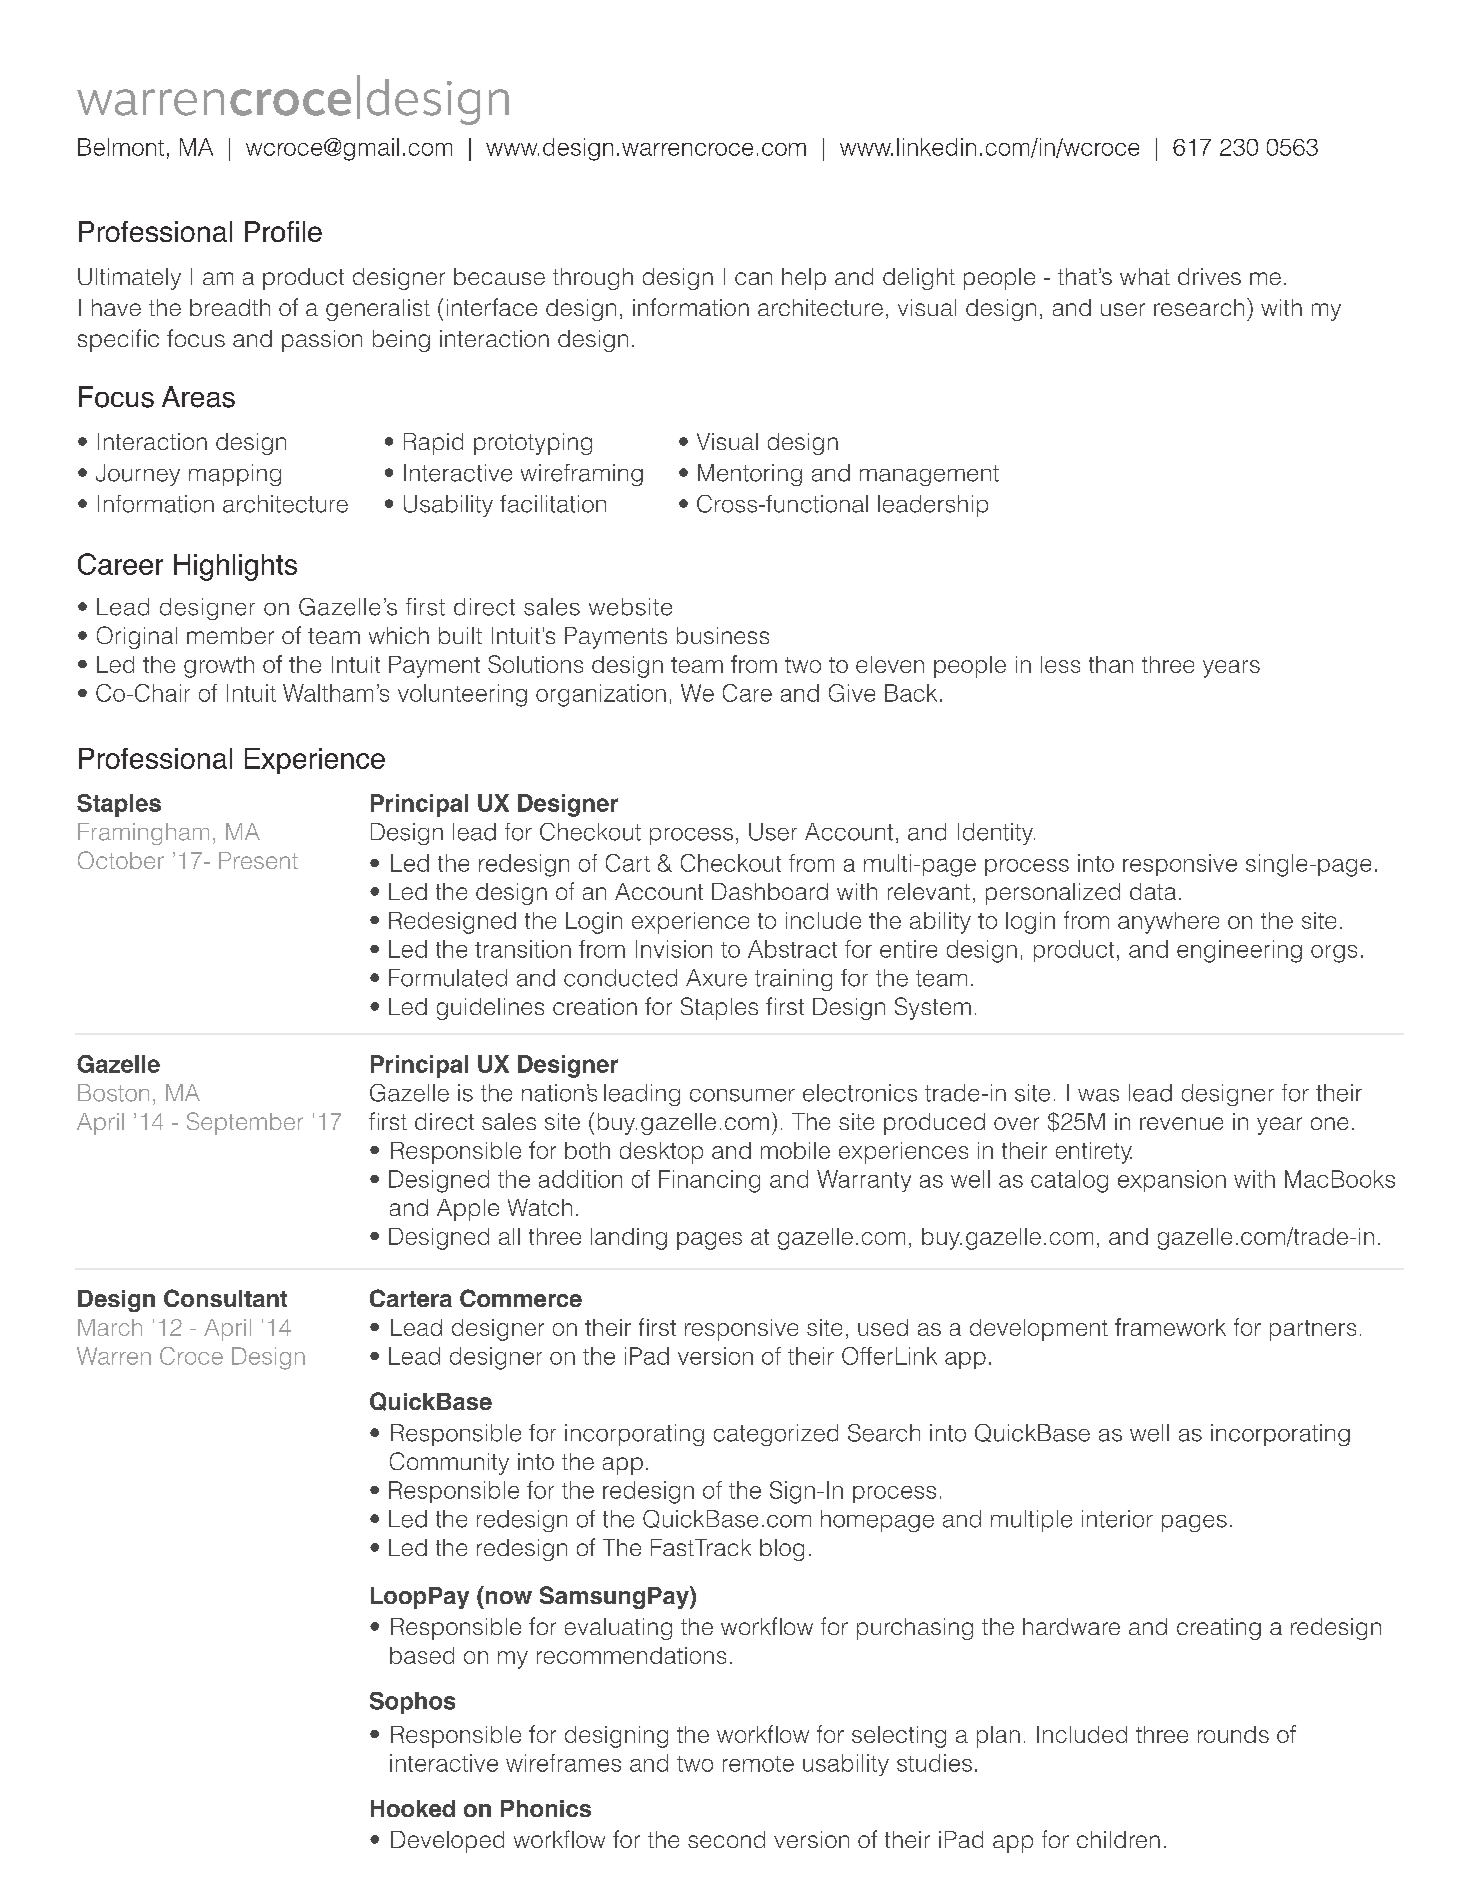 The image size is (1465, 1896). Describe the element at coordinates (723, 635) in the document. I see `business` at that location.
